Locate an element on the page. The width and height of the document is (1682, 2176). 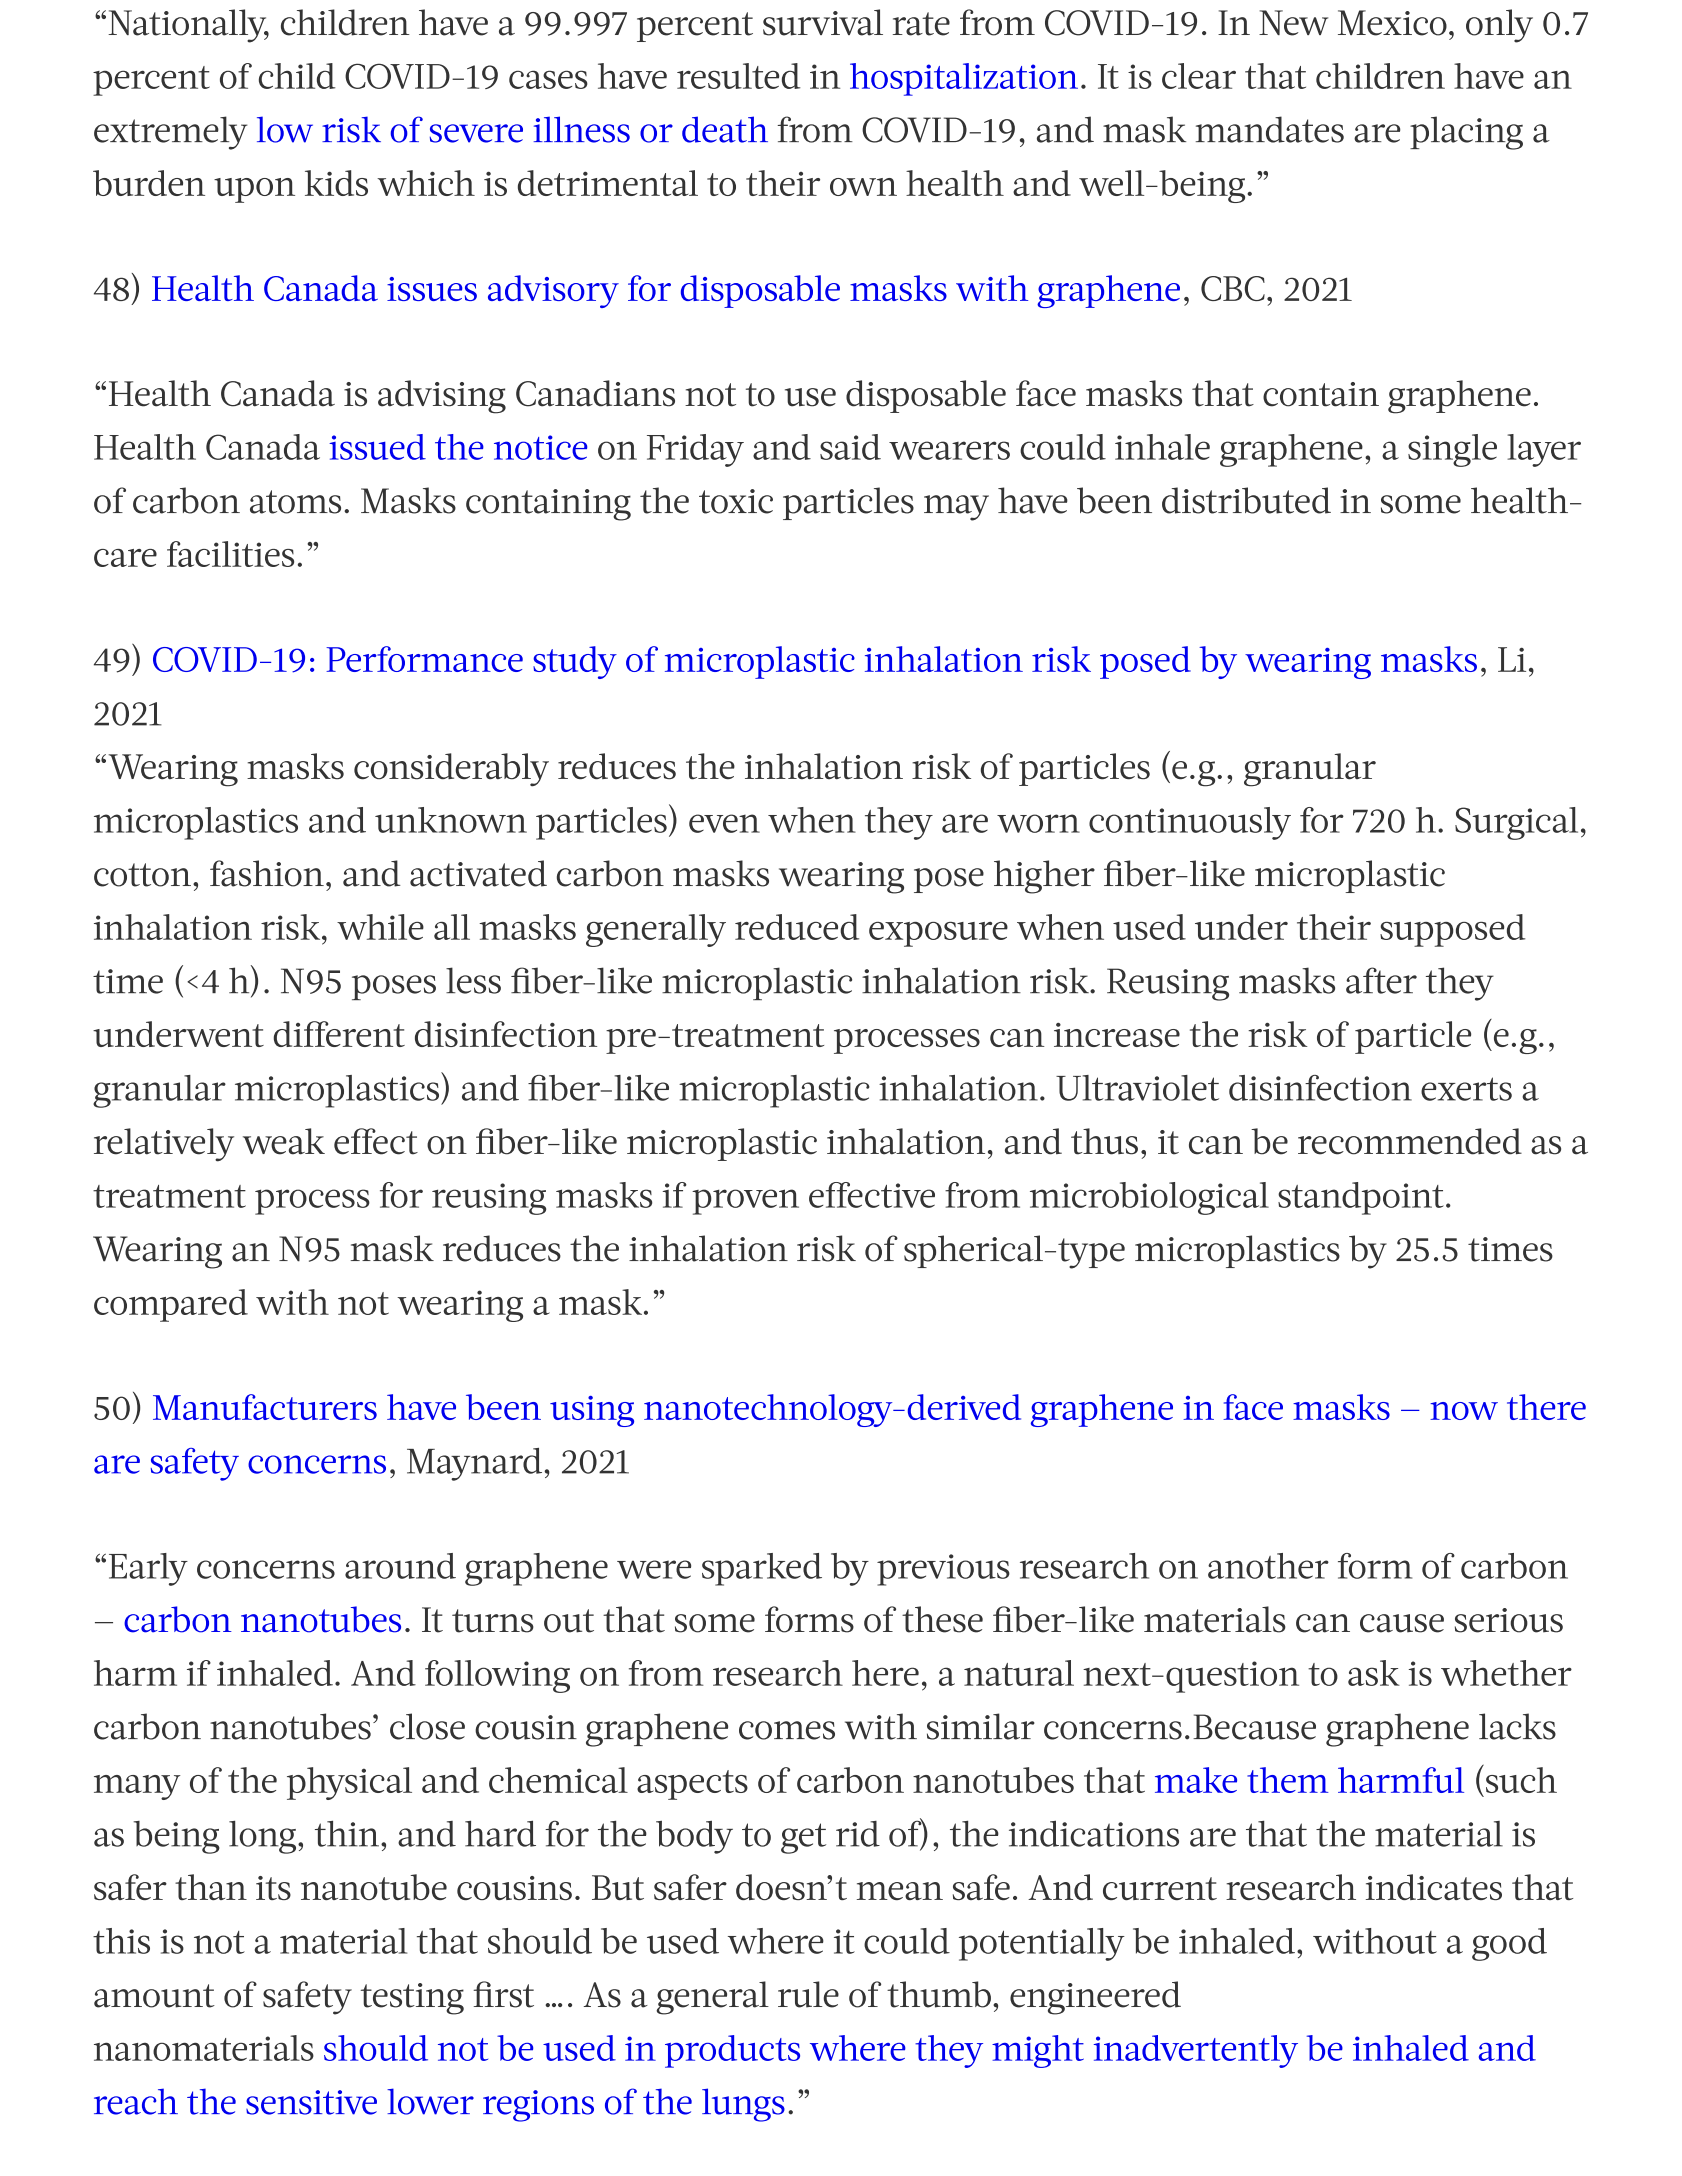
weak is located at coordinates (284, 1141).
